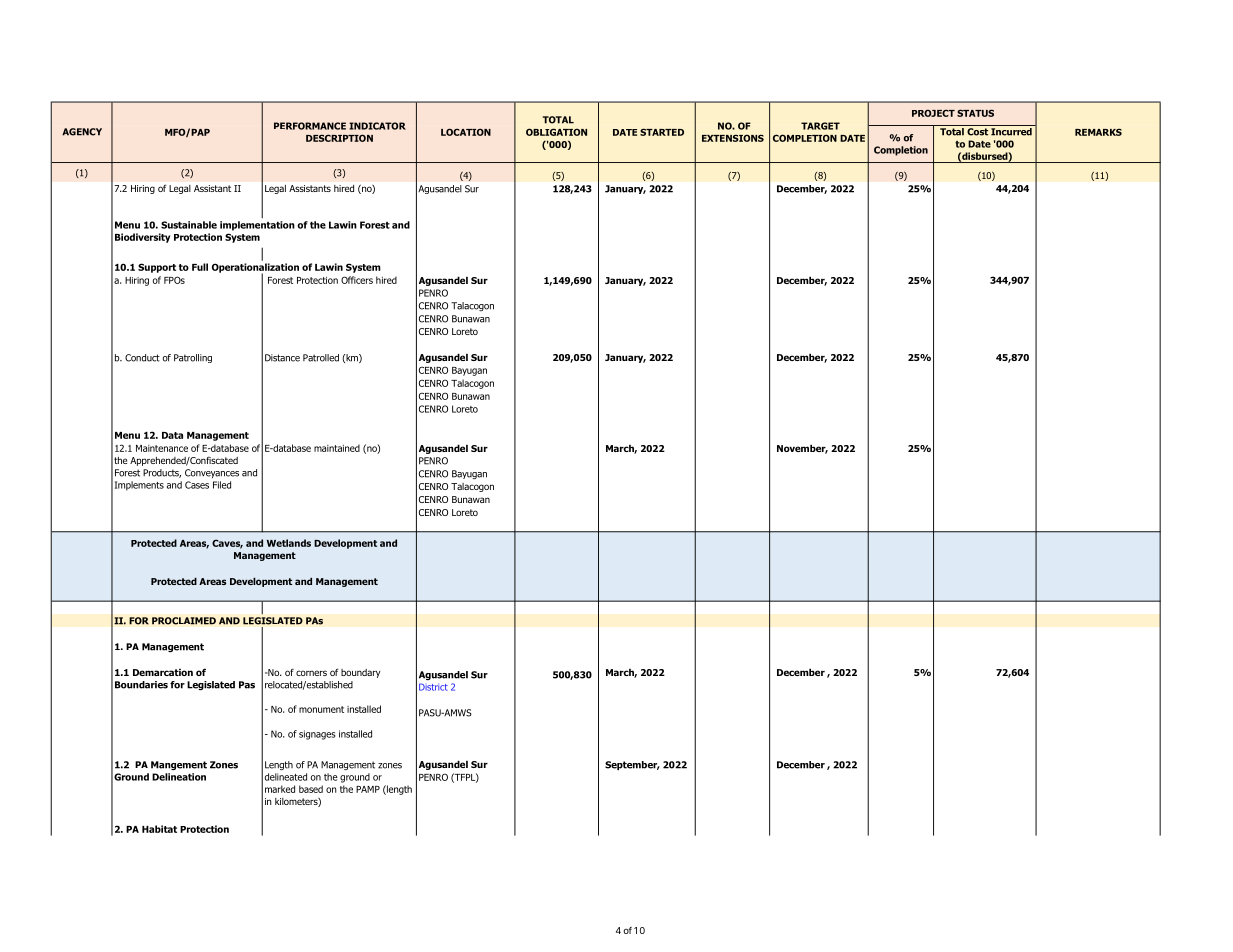 The width and height of the screenshot is (1233, 952). What do you see at coordinates (311, 789) in the screenshot?
I see `based` at bounding box center [311, 789].
